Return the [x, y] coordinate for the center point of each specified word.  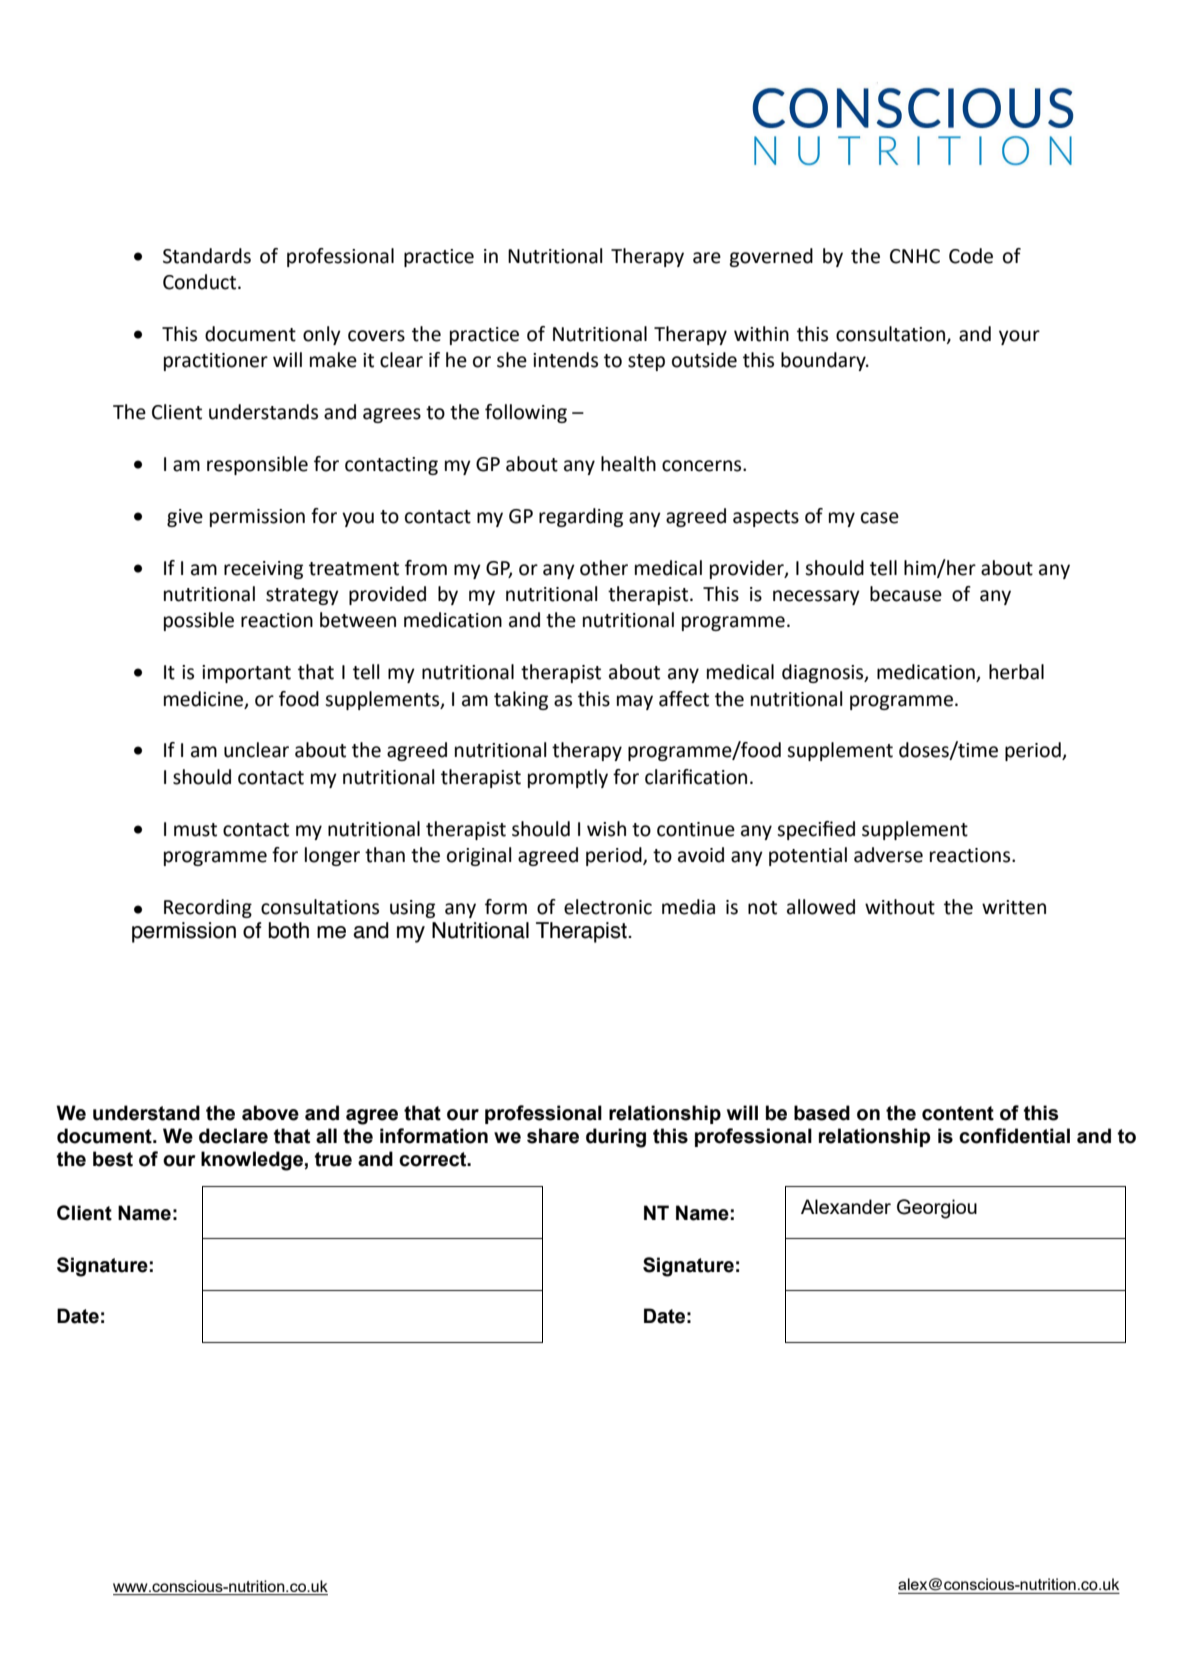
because [906, 594]
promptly [568, 778]
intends [565, 360]
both [288, 930]
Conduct [201, 282]
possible [199, 621]
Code [971, 256]
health [628, 464]
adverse [888, 855]
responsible [257, 465]
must [195, 830]
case [880, 518]
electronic [608, 907]
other [604, 568]
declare [233, 1136]
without [900, 907]
